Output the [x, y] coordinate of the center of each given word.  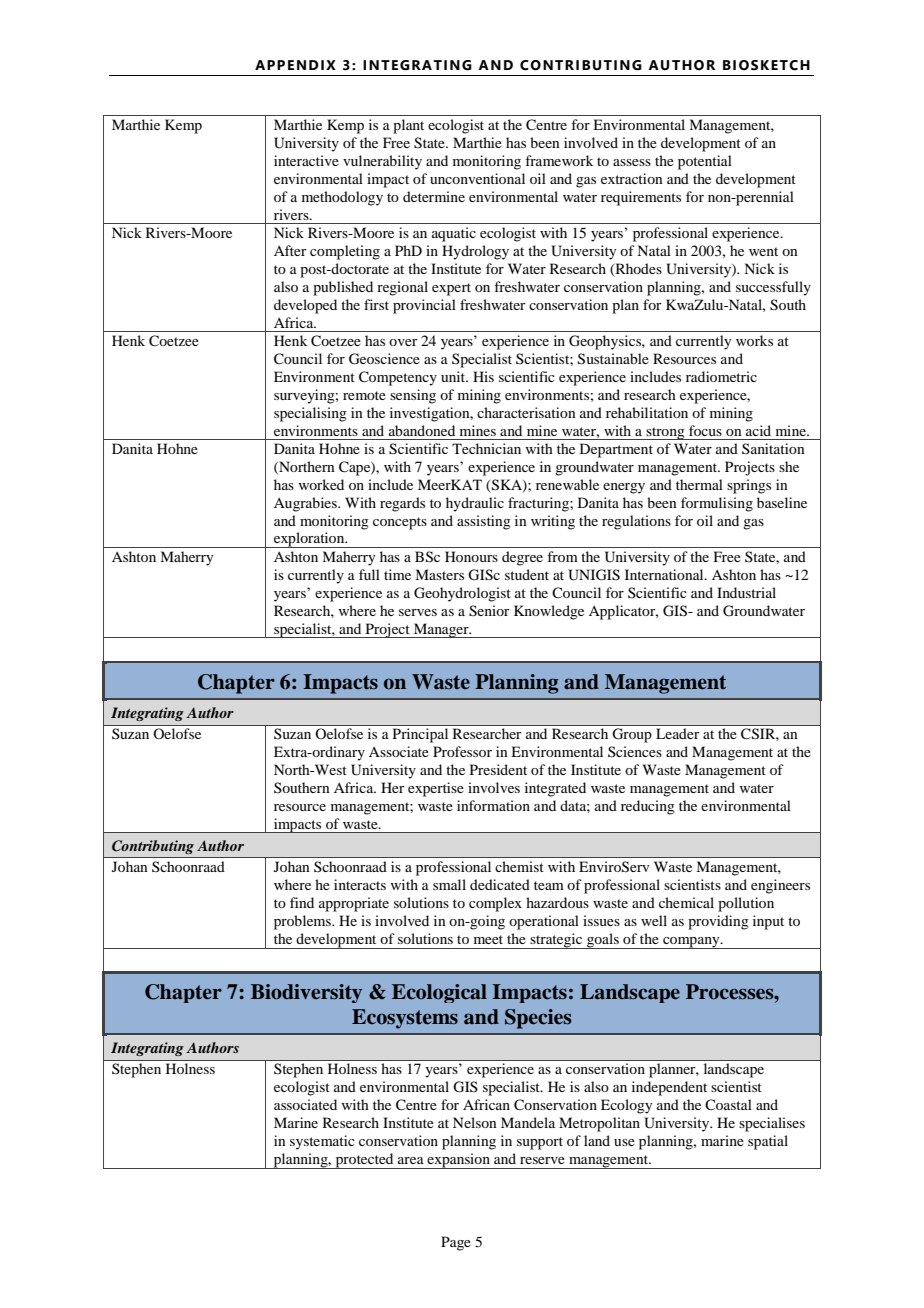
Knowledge [549, 612]
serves [418, 612]
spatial [768, 1142]
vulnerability [382, 162]
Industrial [746, 592]
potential [705, 162]
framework [559, 160]
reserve [542, 1160]
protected [364, 1161]
